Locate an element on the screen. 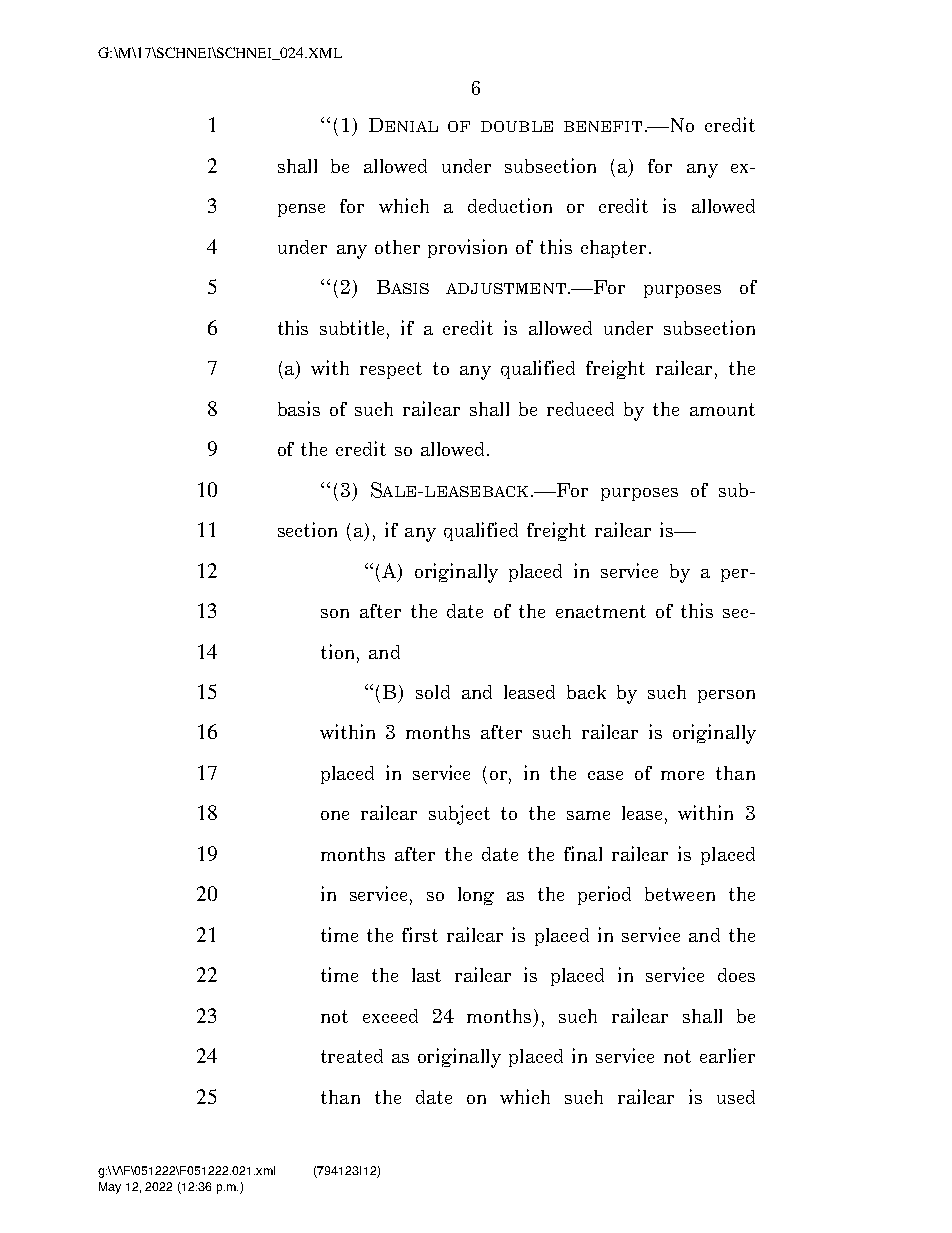  DOUBLE is located at coordinates (517, 126).
